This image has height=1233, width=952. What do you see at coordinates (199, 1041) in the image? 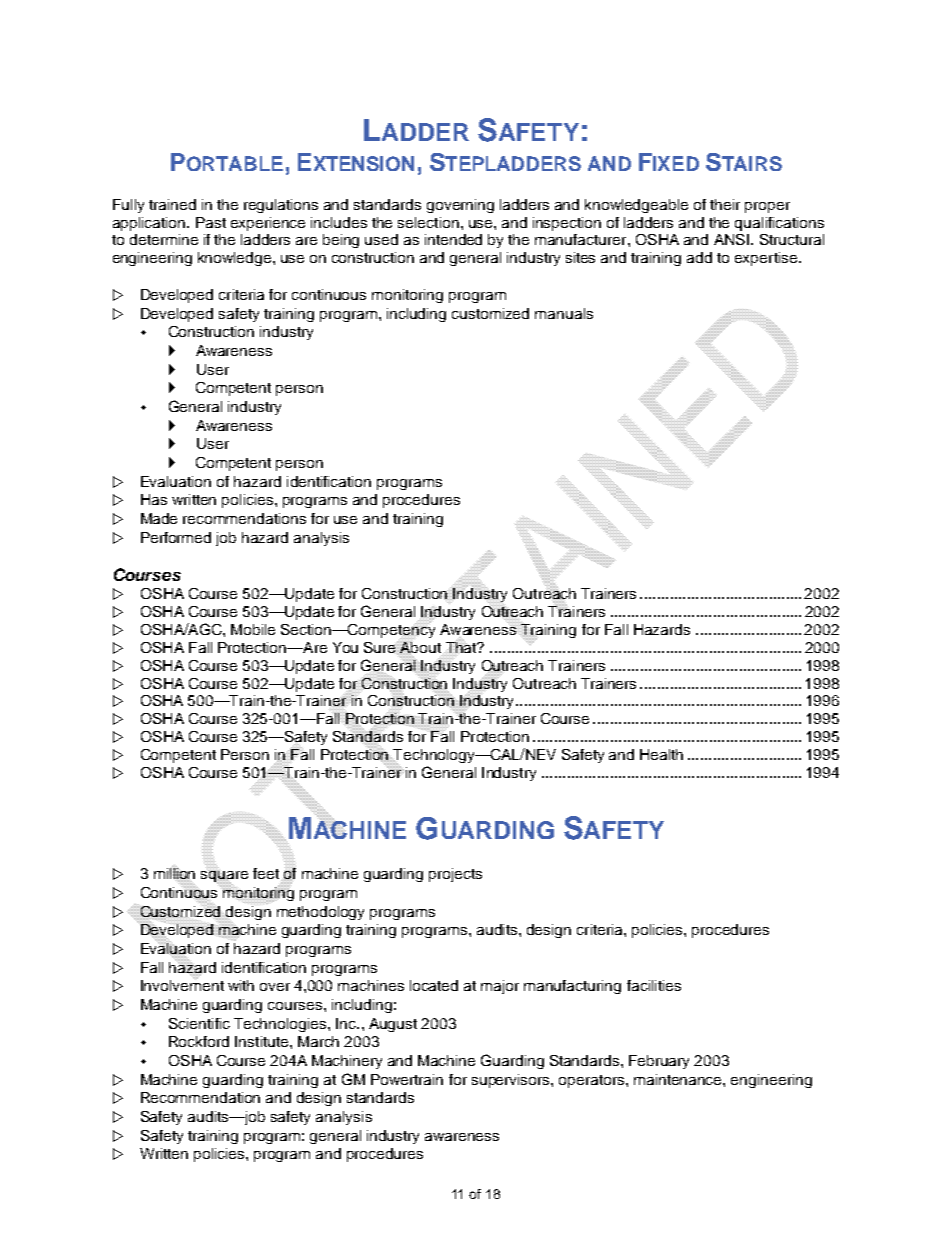
I see `Rockford` at bounding box center [199, 1041].
